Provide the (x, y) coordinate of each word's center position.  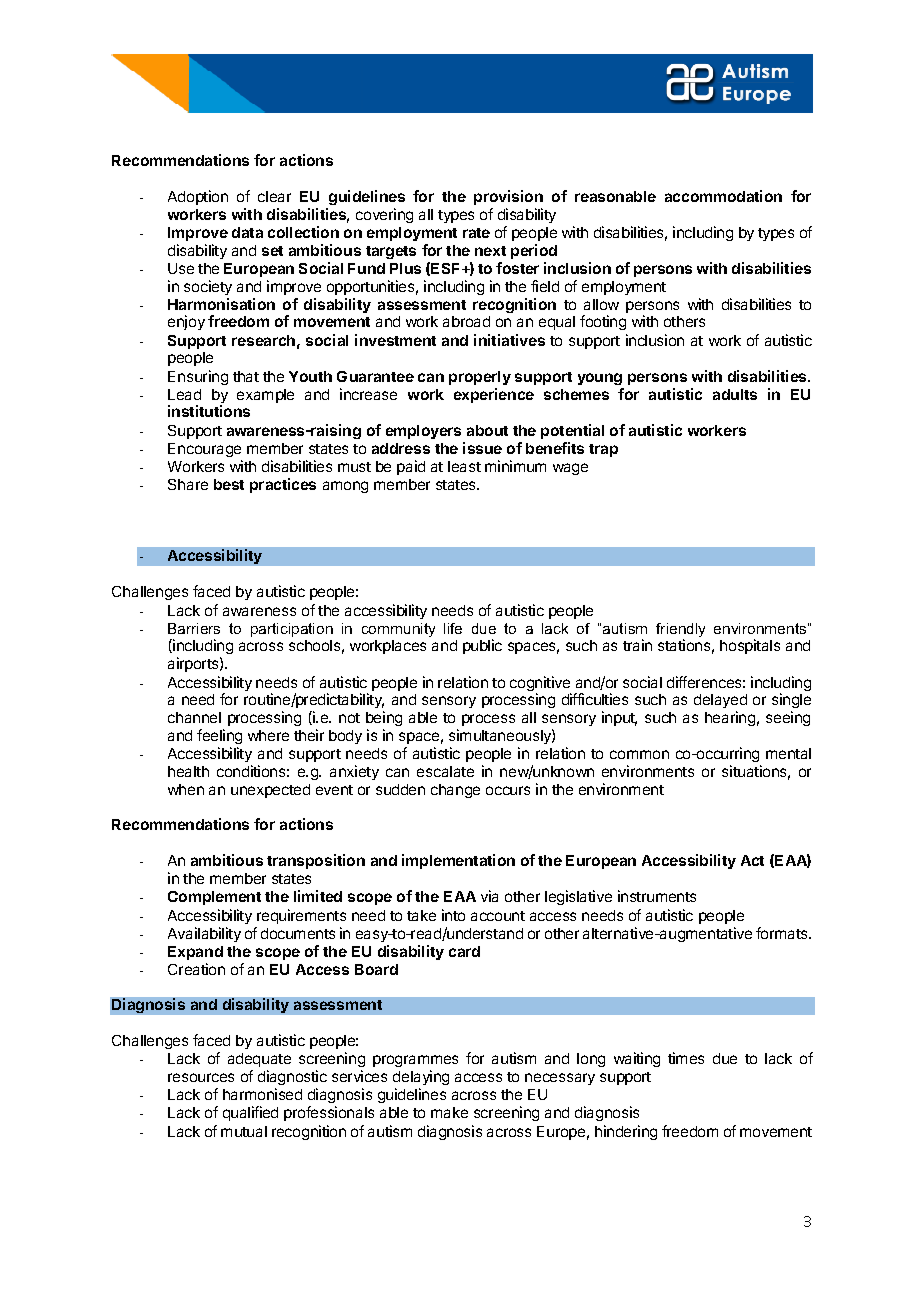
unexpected (270, 791)
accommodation (723, 196)
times (686, 1058)
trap (603, 450)
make (449, 1112)
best (229, 484)
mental (788, 753)
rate (476, 233)
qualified (250, 1113)
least (464, 466)
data (247, 232)
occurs (508, 790)
